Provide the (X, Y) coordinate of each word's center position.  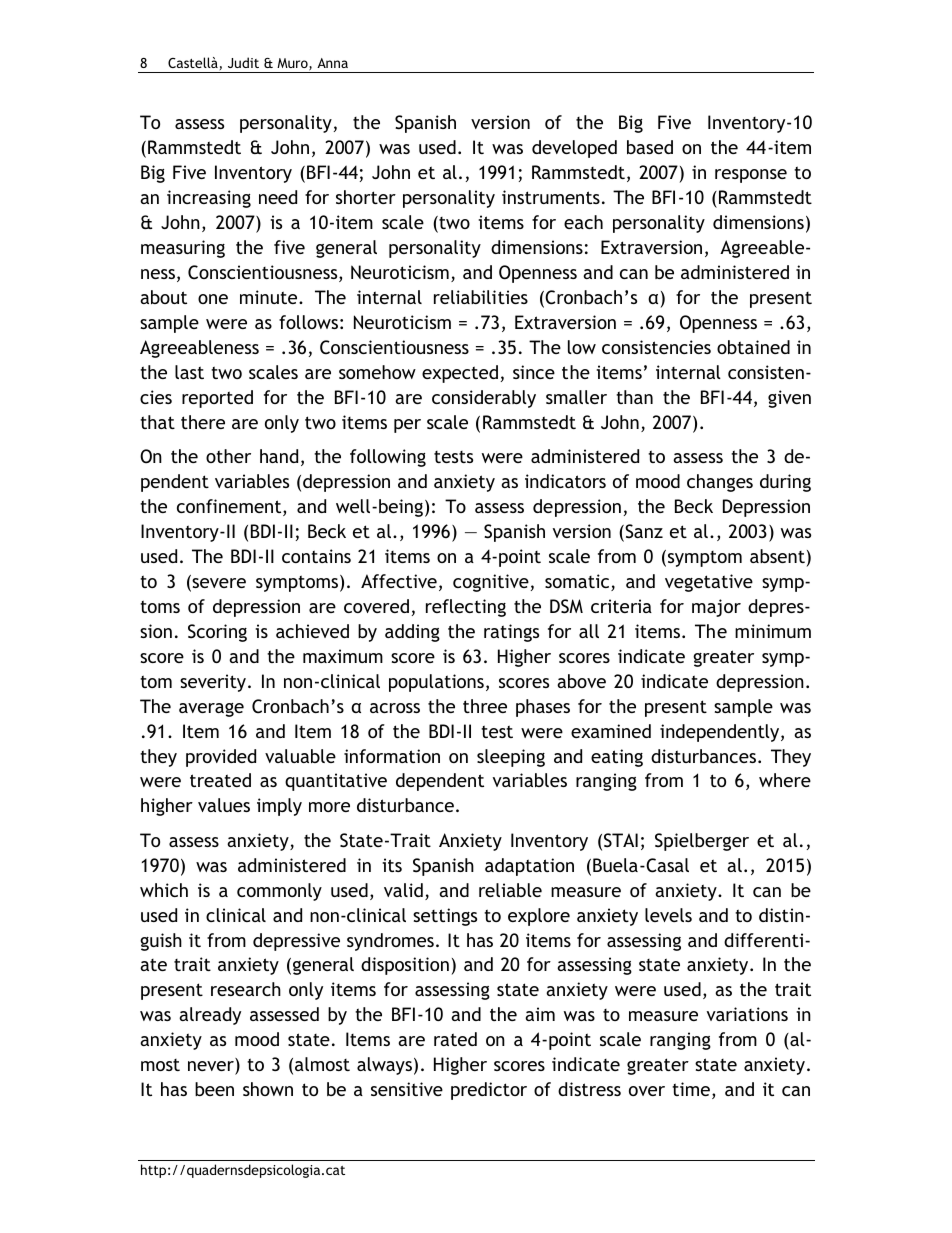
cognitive (491, 583)
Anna (332, 63)
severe (218, 583)
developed (574, 149)
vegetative (709, 583)
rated (455, 1039)
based (650, 147)
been (214, 1089)
